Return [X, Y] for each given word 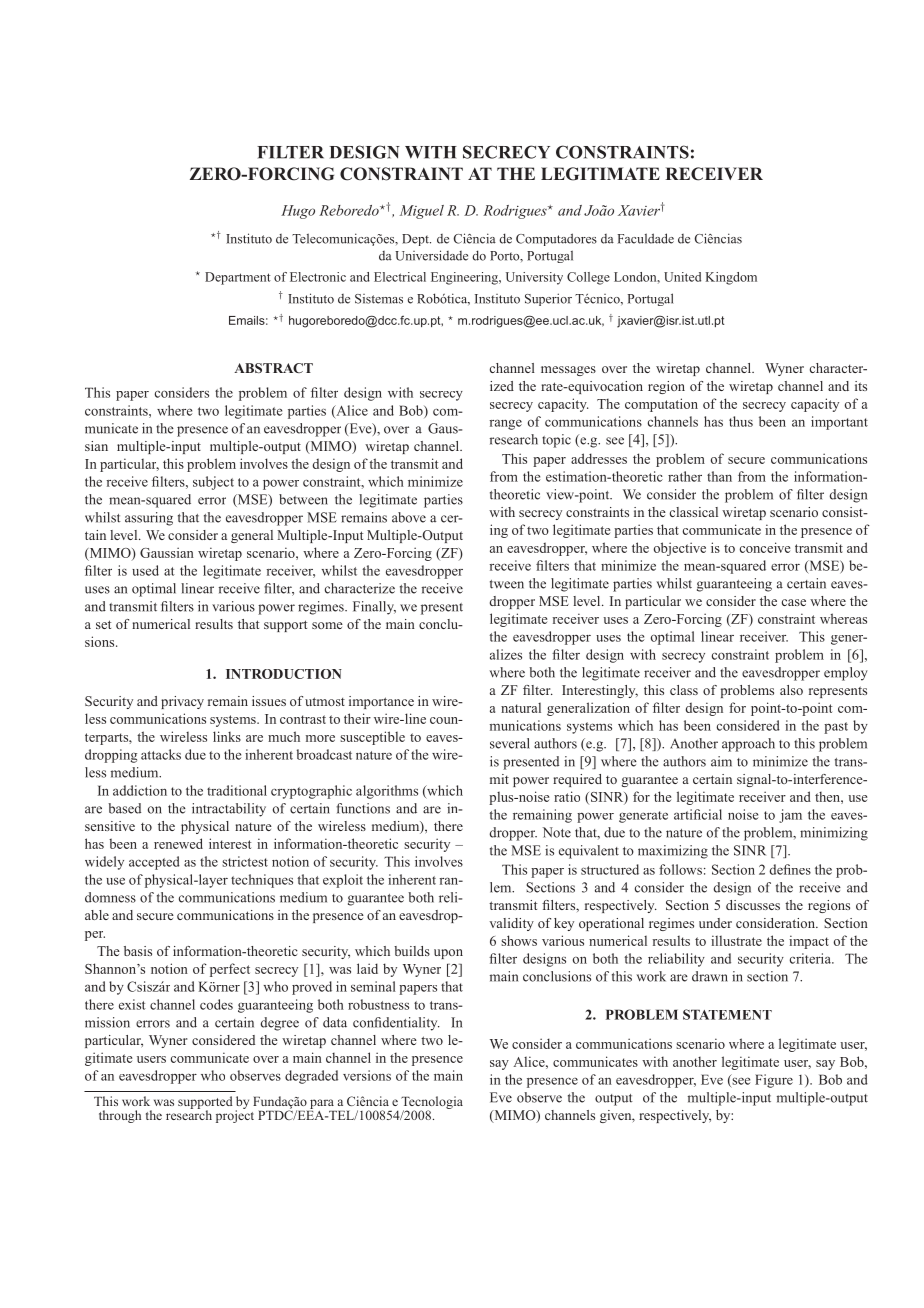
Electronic [318, 277]
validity [511, 924]
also [791, 690]
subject [213, 483]
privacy [182, 702]
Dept [416, 240]
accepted [154, 863]
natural [521, 708]
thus [741, 421]
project [235, 1115]
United [682, 277]
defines [790, 869]
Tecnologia [432, 1103]
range [506, 424]
